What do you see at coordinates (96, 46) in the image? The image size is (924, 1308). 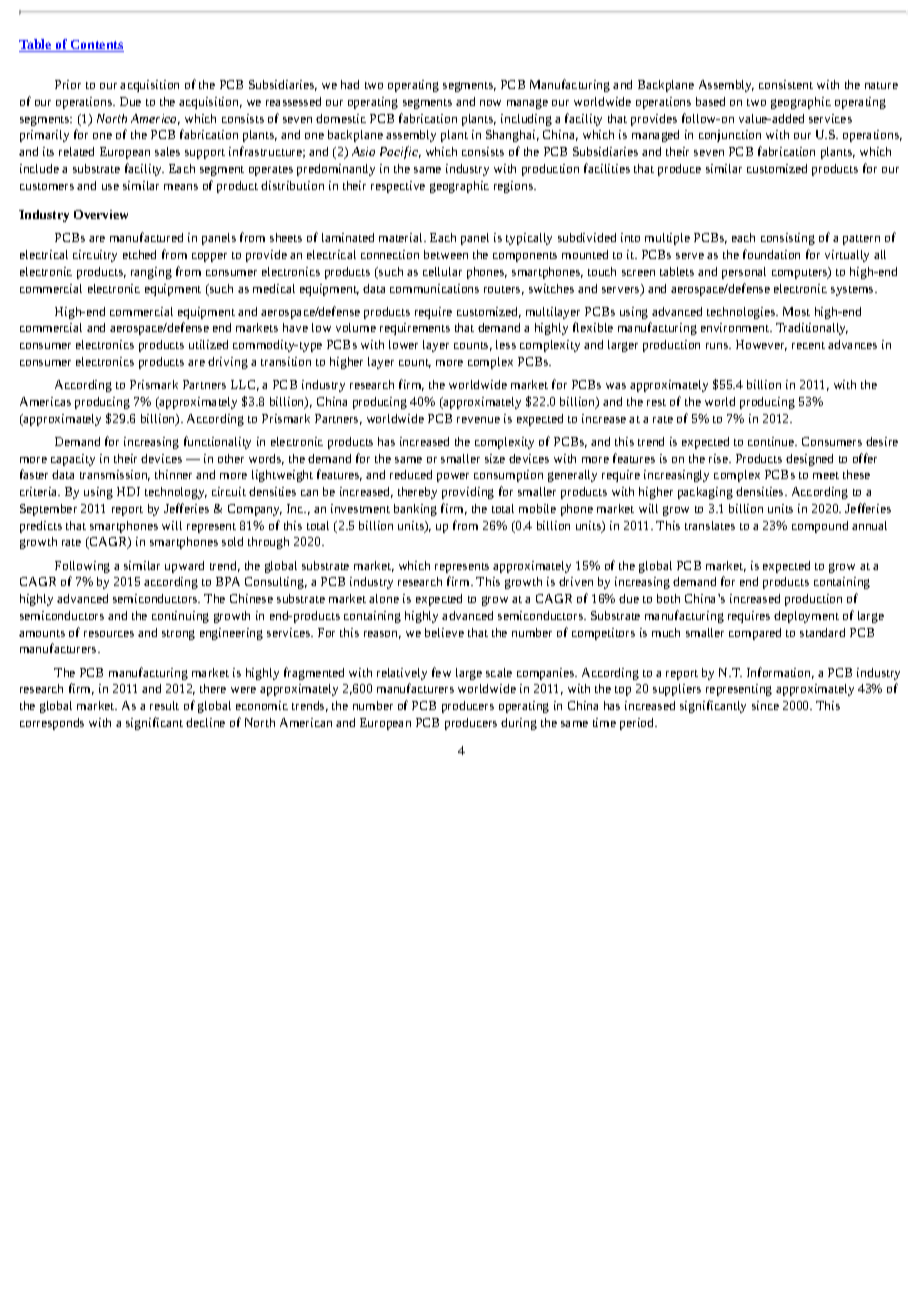 I see `Contents` at bounding box center [96, 46].
